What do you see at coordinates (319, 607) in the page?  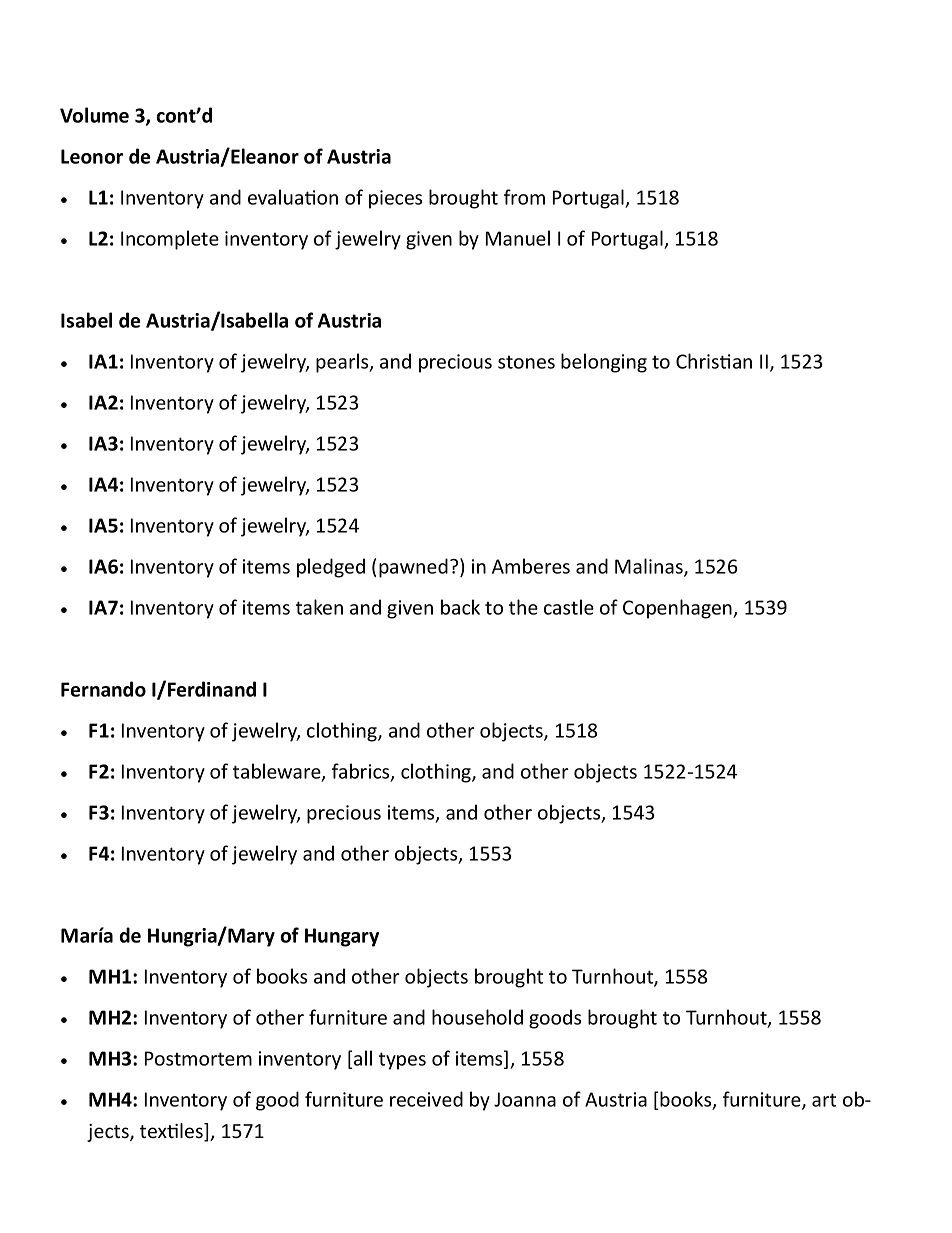 I see `taken` at bounding box center [319, 607].
